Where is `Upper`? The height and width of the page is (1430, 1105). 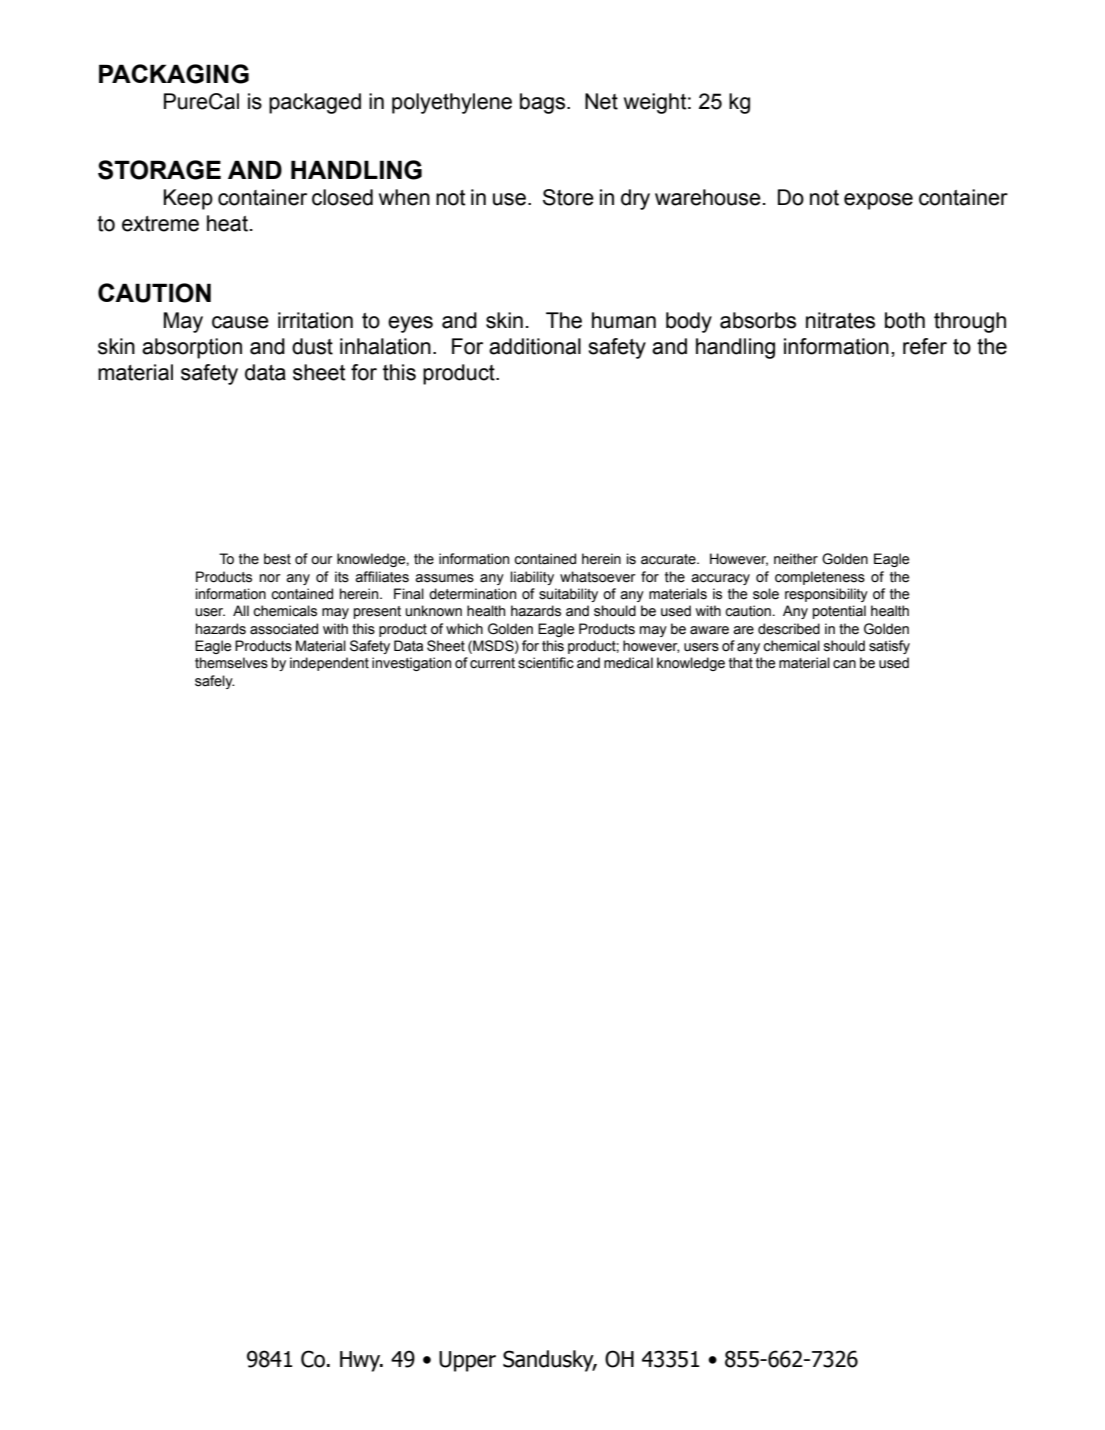
Upper is located at coordinates (467, 1361).
